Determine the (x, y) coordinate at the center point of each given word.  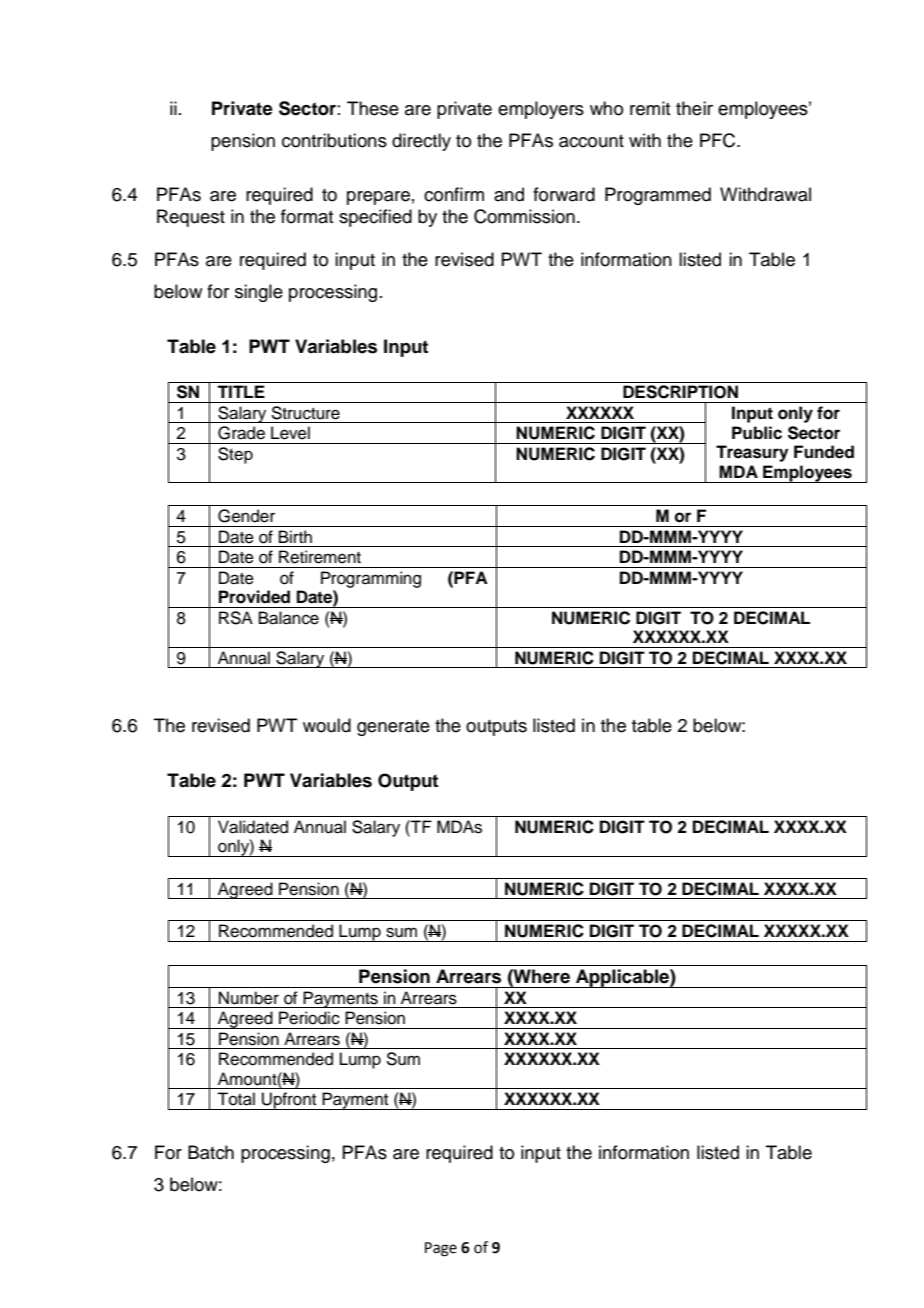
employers (541, 110)
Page (441, 1249)
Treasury (752, 453)
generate (393, 728)
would (327, 725)
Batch (211, 1152)
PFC (719, 140)
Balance (289, 618)
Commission (524, 216)
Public (757, 433)
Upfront (289, 1101)
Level (290, 433)
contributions (334, 140)
